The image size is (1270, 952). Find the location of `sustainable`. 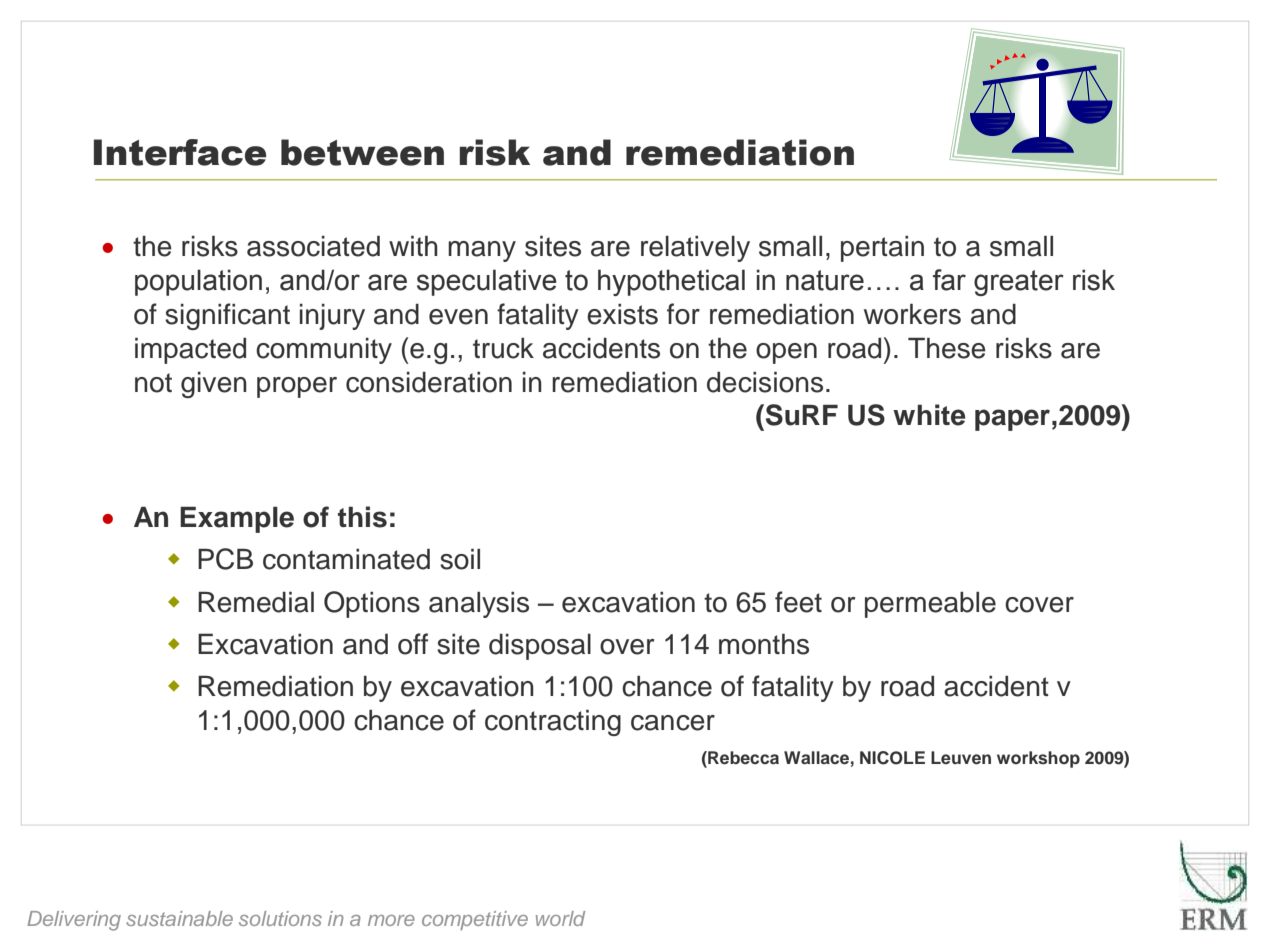

sustainable is located at coordinates (179, 918).
